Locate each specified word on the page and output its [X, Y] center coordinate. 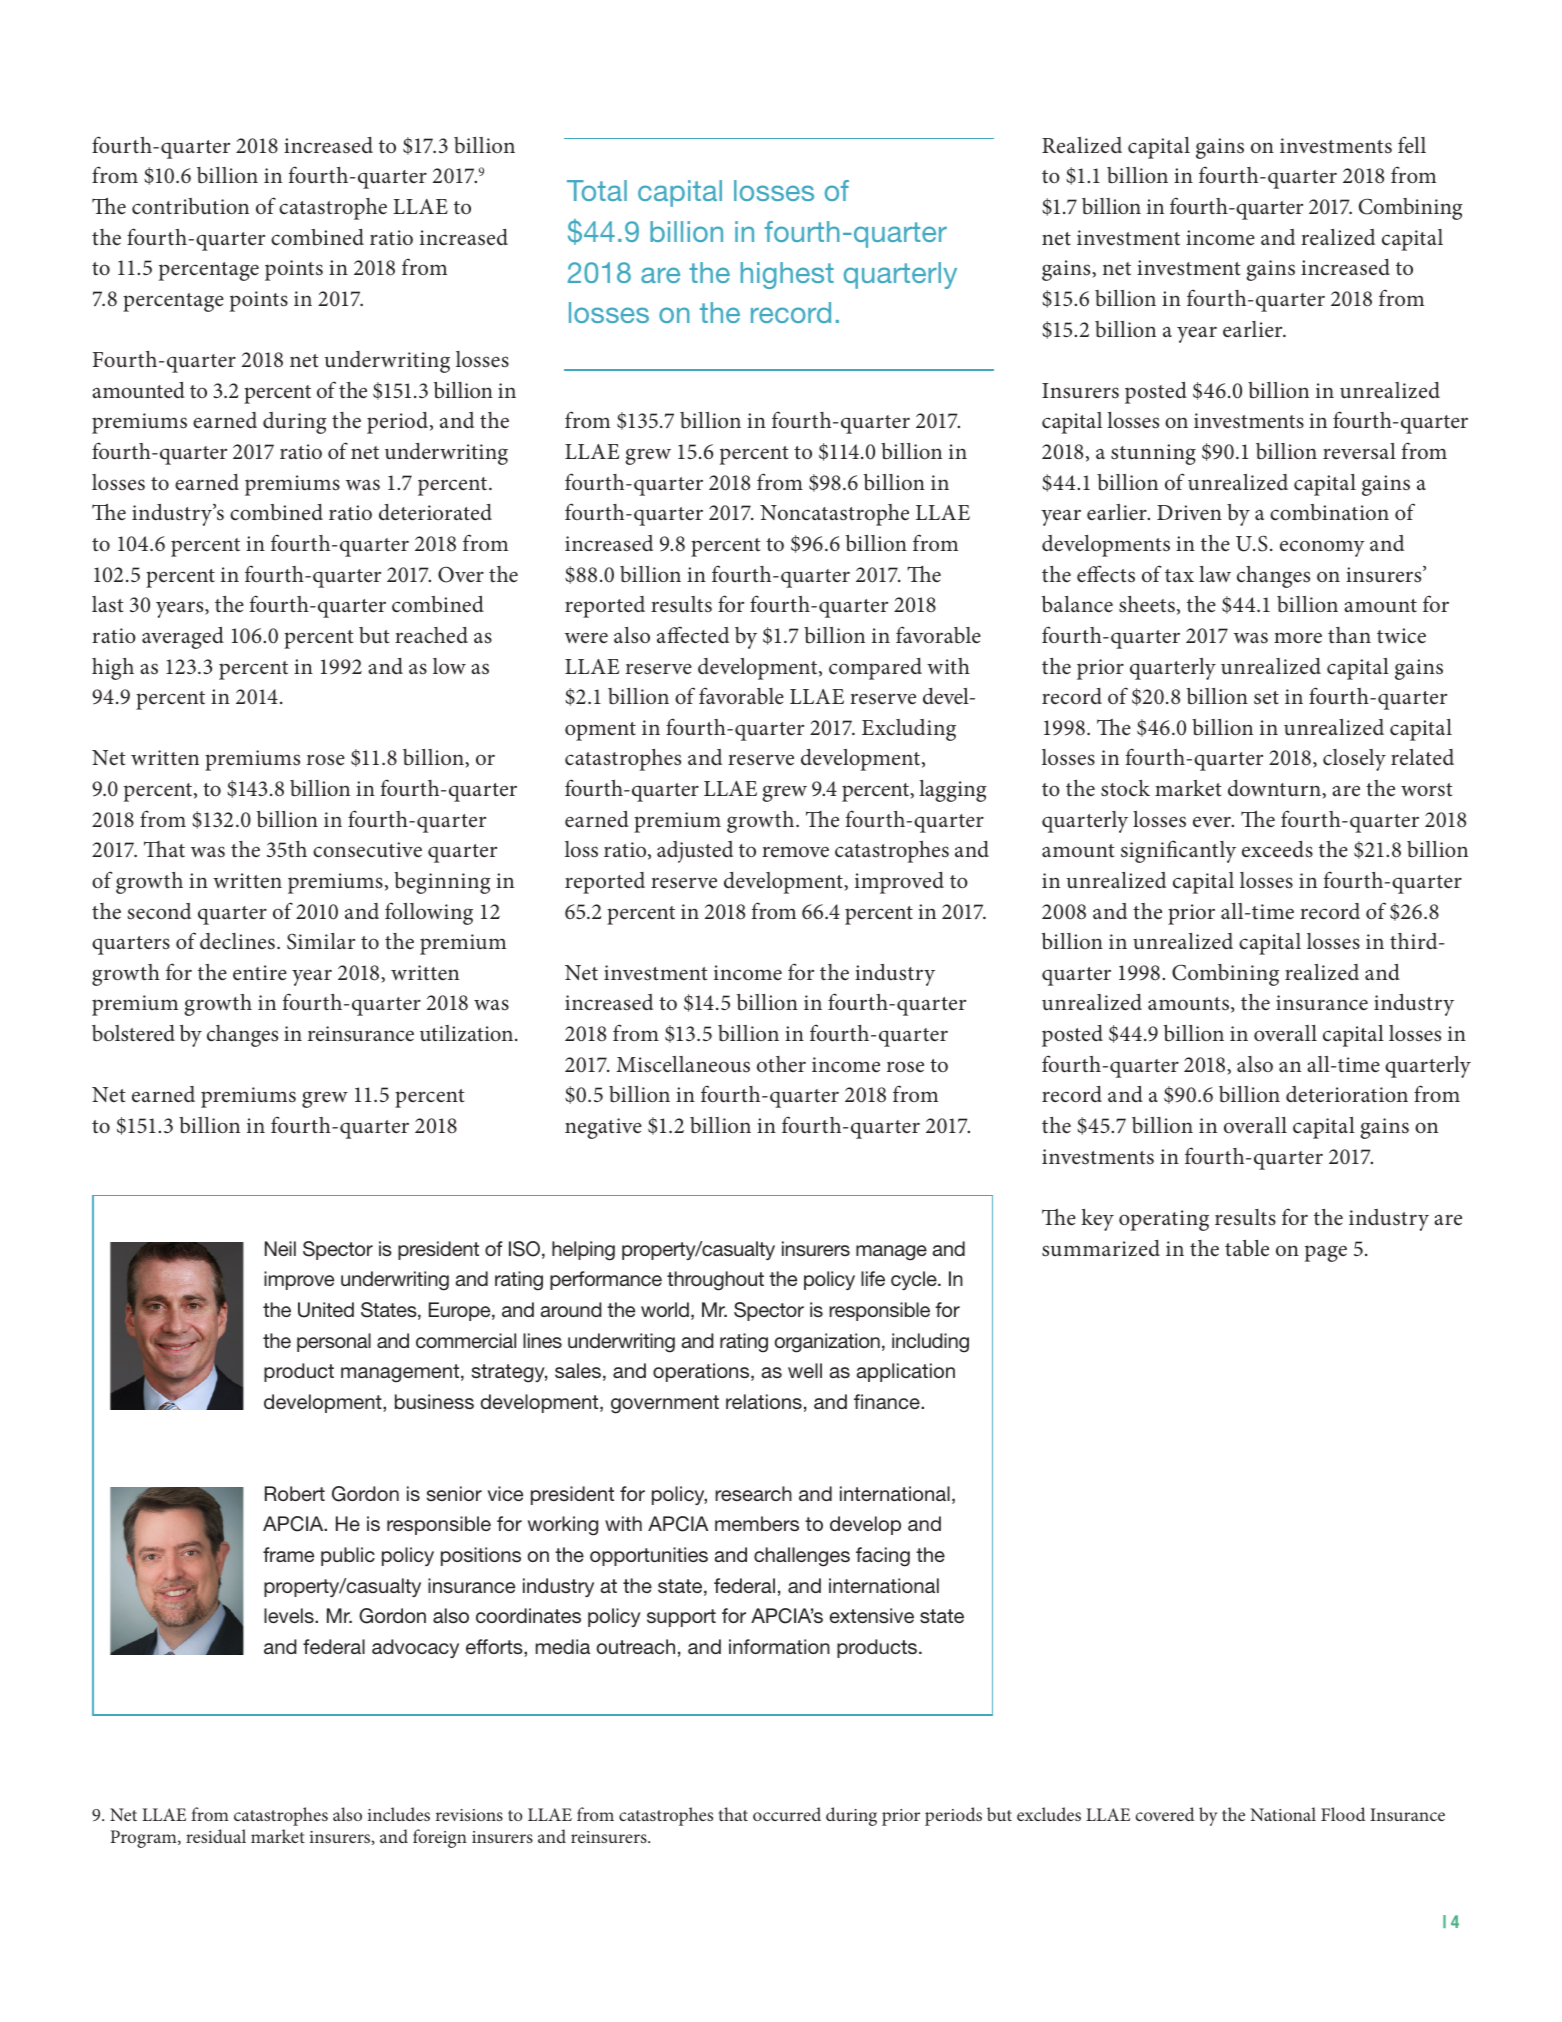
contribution [190, 206]
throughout [715, 1281]
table [1247, 1248]
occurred [787, 1814]
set [1266, 698]
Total [597, 190]
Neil [280, 1248]
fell [1412, 145]
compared [875, 669]
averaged [183, 638]
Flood [1343, 1814]
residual [216, 1836]
